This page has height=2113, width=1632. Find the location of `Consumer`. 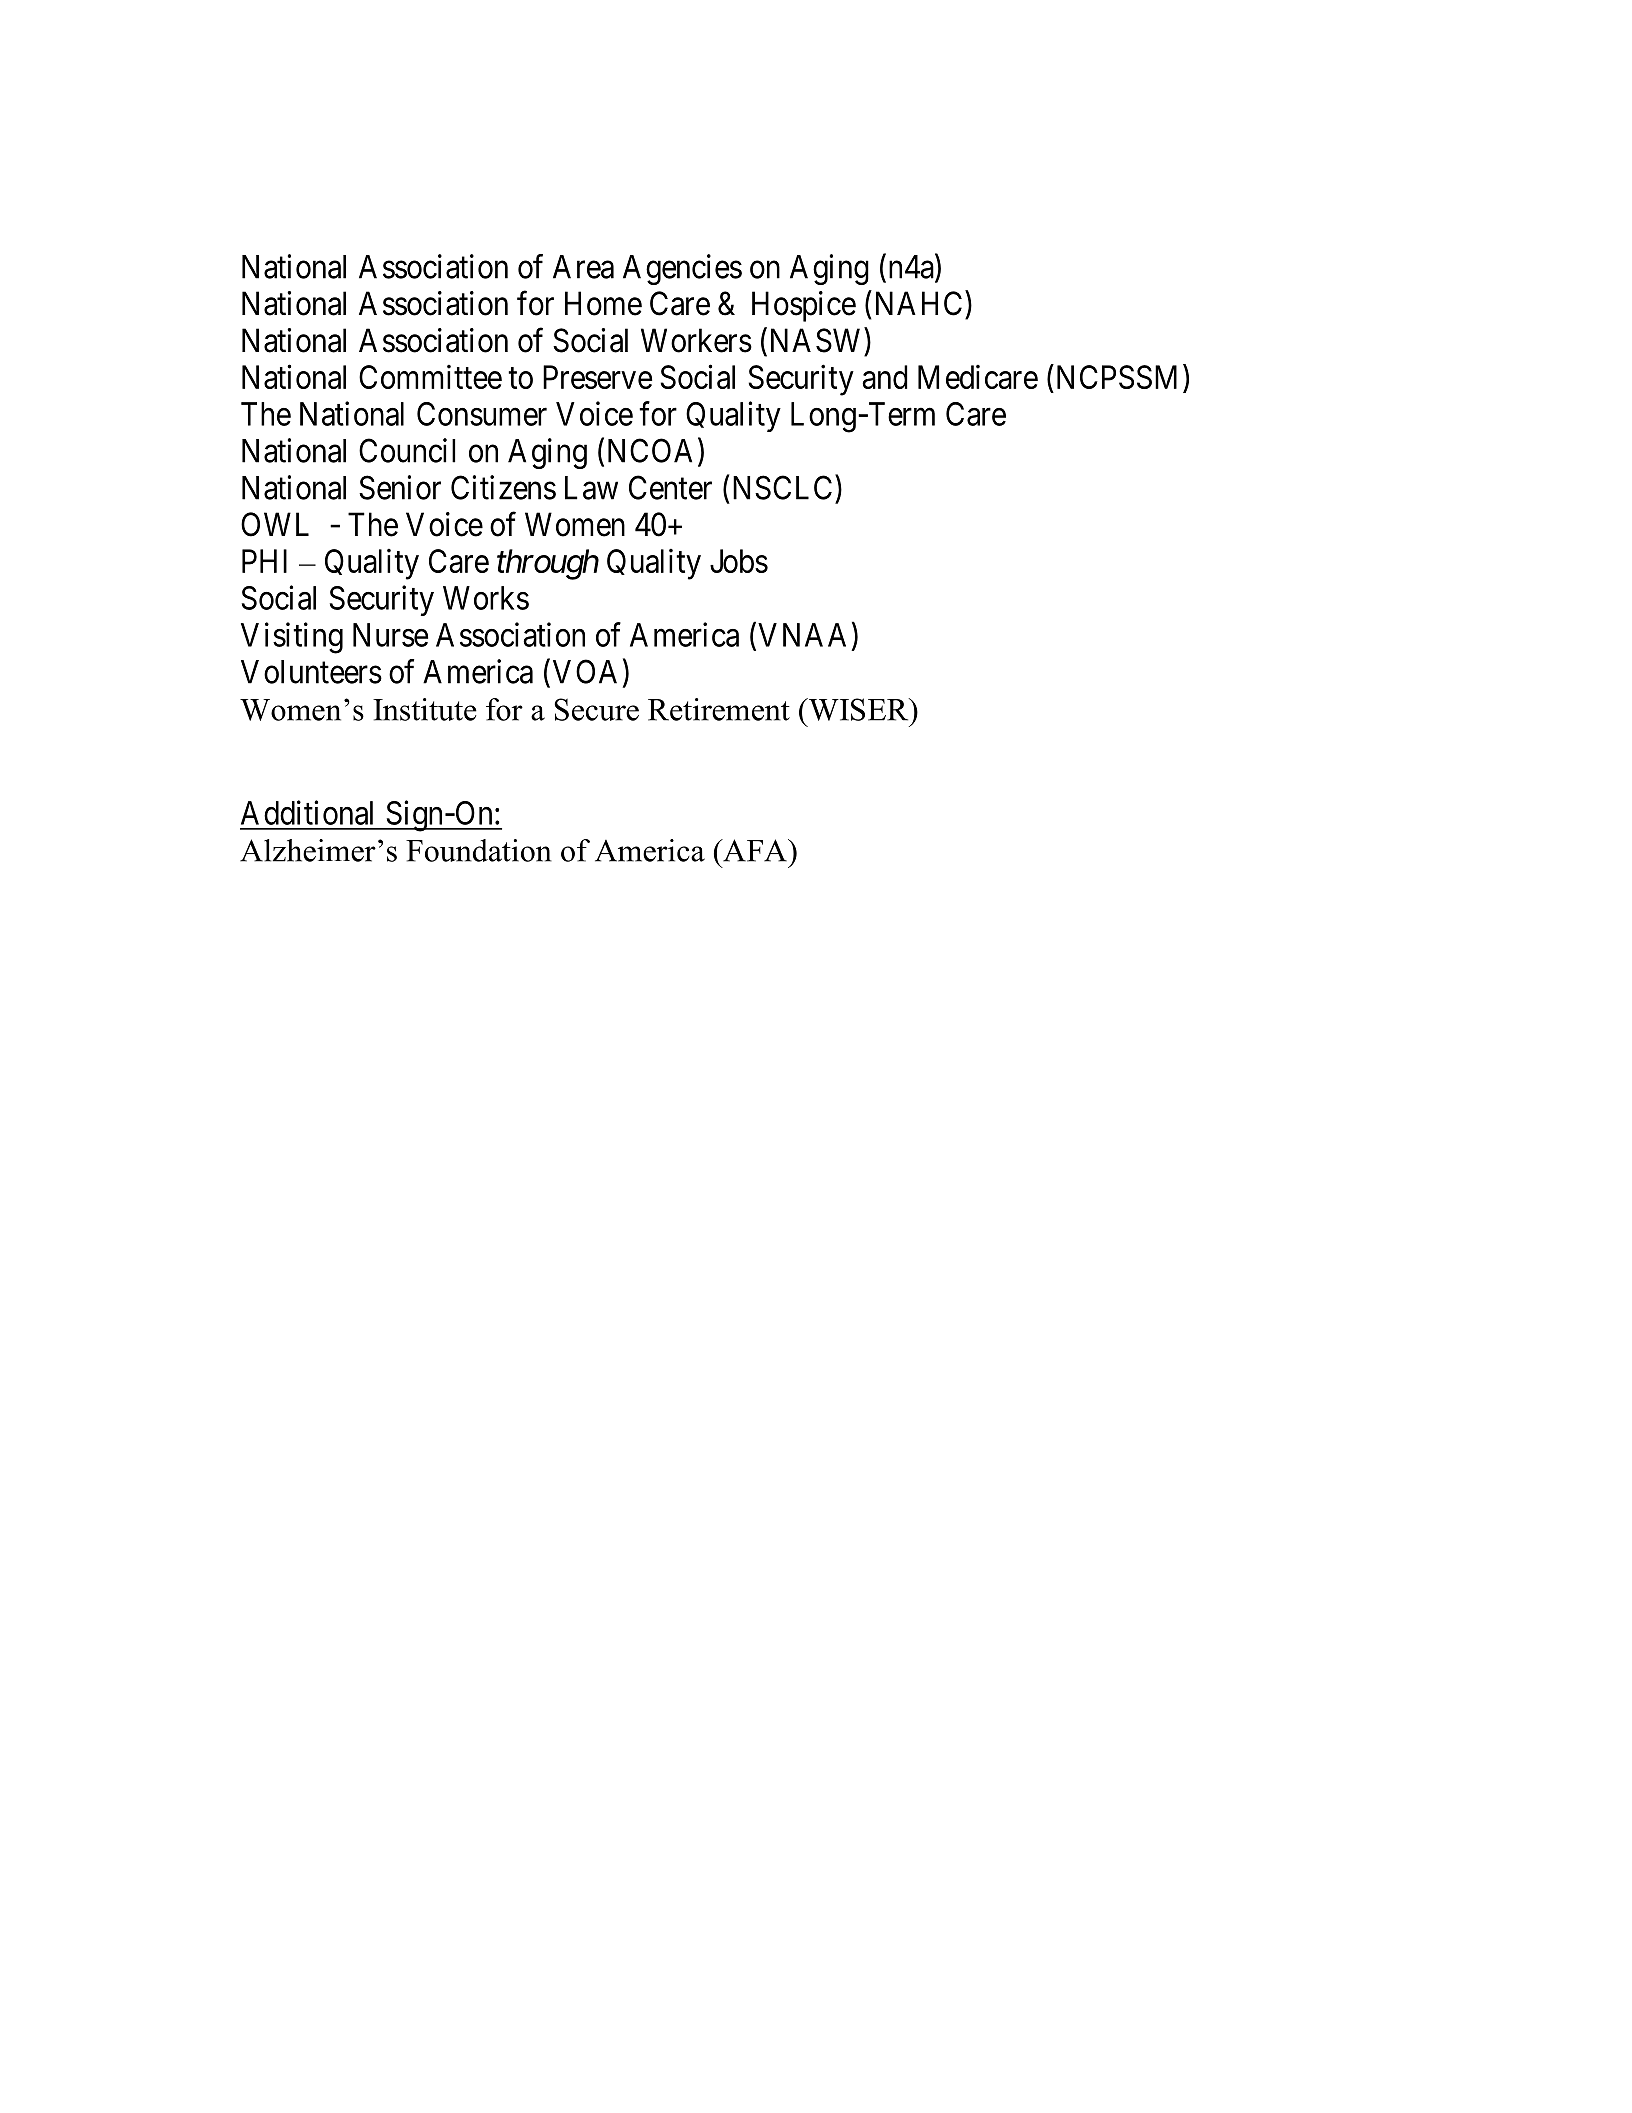

Consumer is located at coordinates (482, 414).
